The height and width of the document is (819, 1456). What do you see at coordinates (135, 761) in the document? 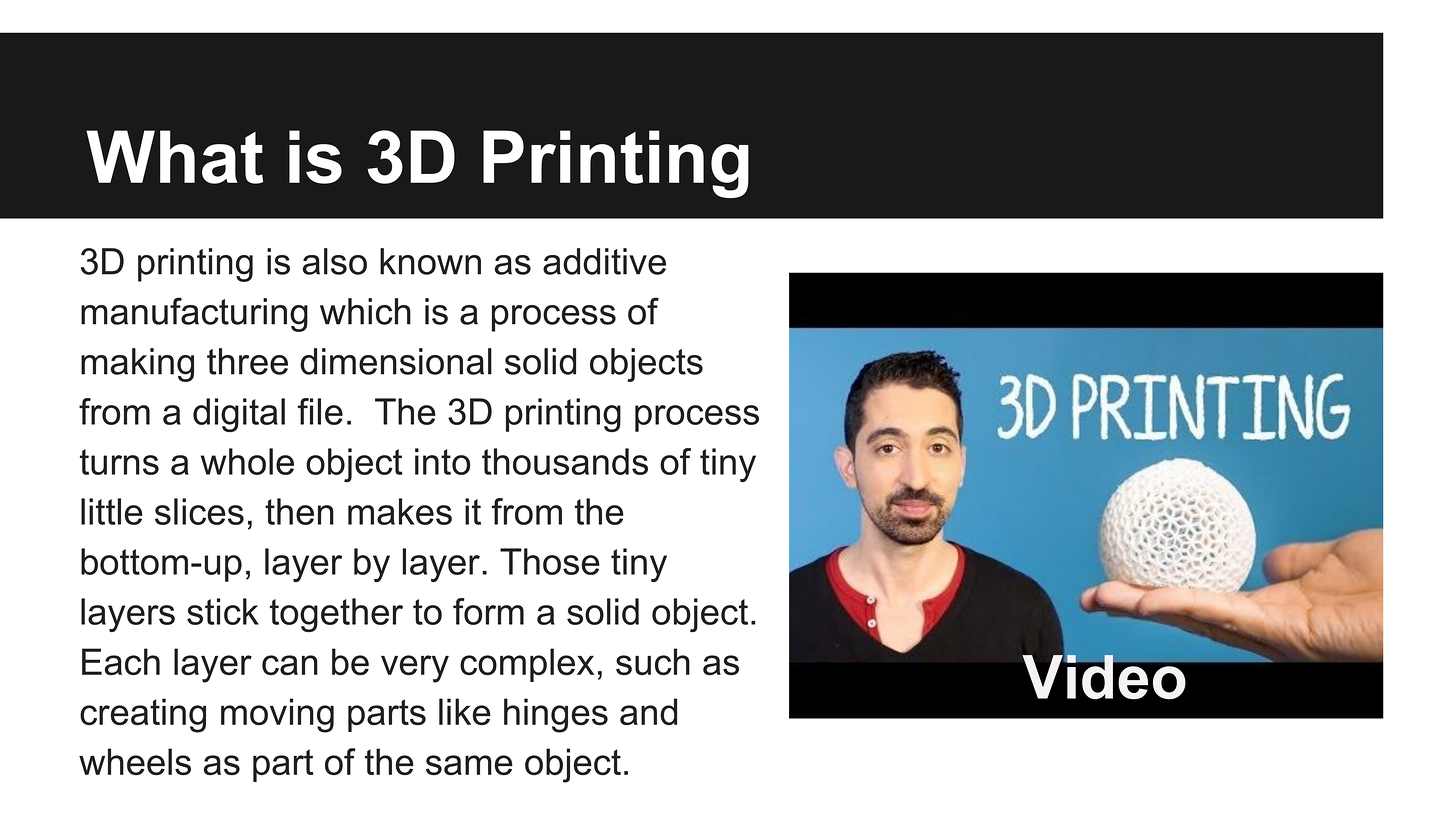
I see `wheels` at bounding box center [135, 761].
